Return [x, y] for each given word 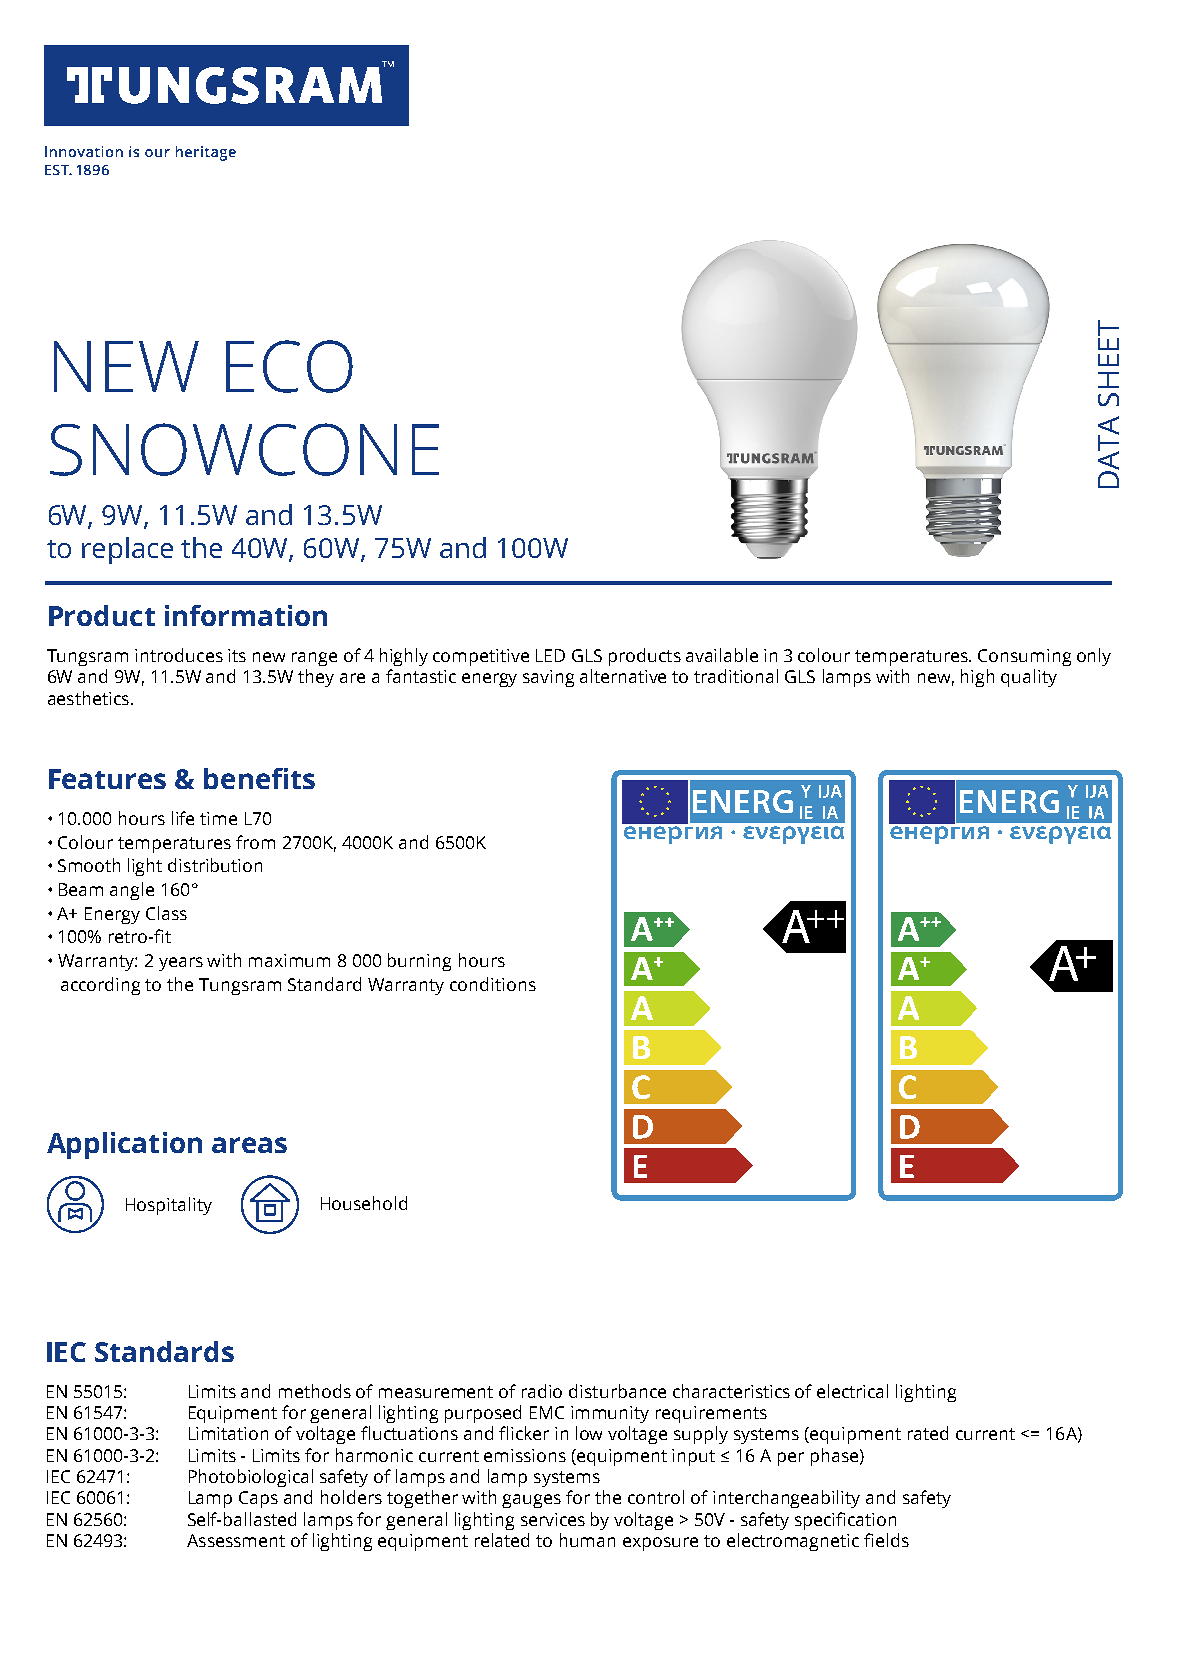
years [181, 964]
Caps [258, 1499]
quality [1029, 678]
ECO [289, 366]
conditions [493, 984]
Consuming [1024, 657]
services [553, 1519]
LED [550, 655]
